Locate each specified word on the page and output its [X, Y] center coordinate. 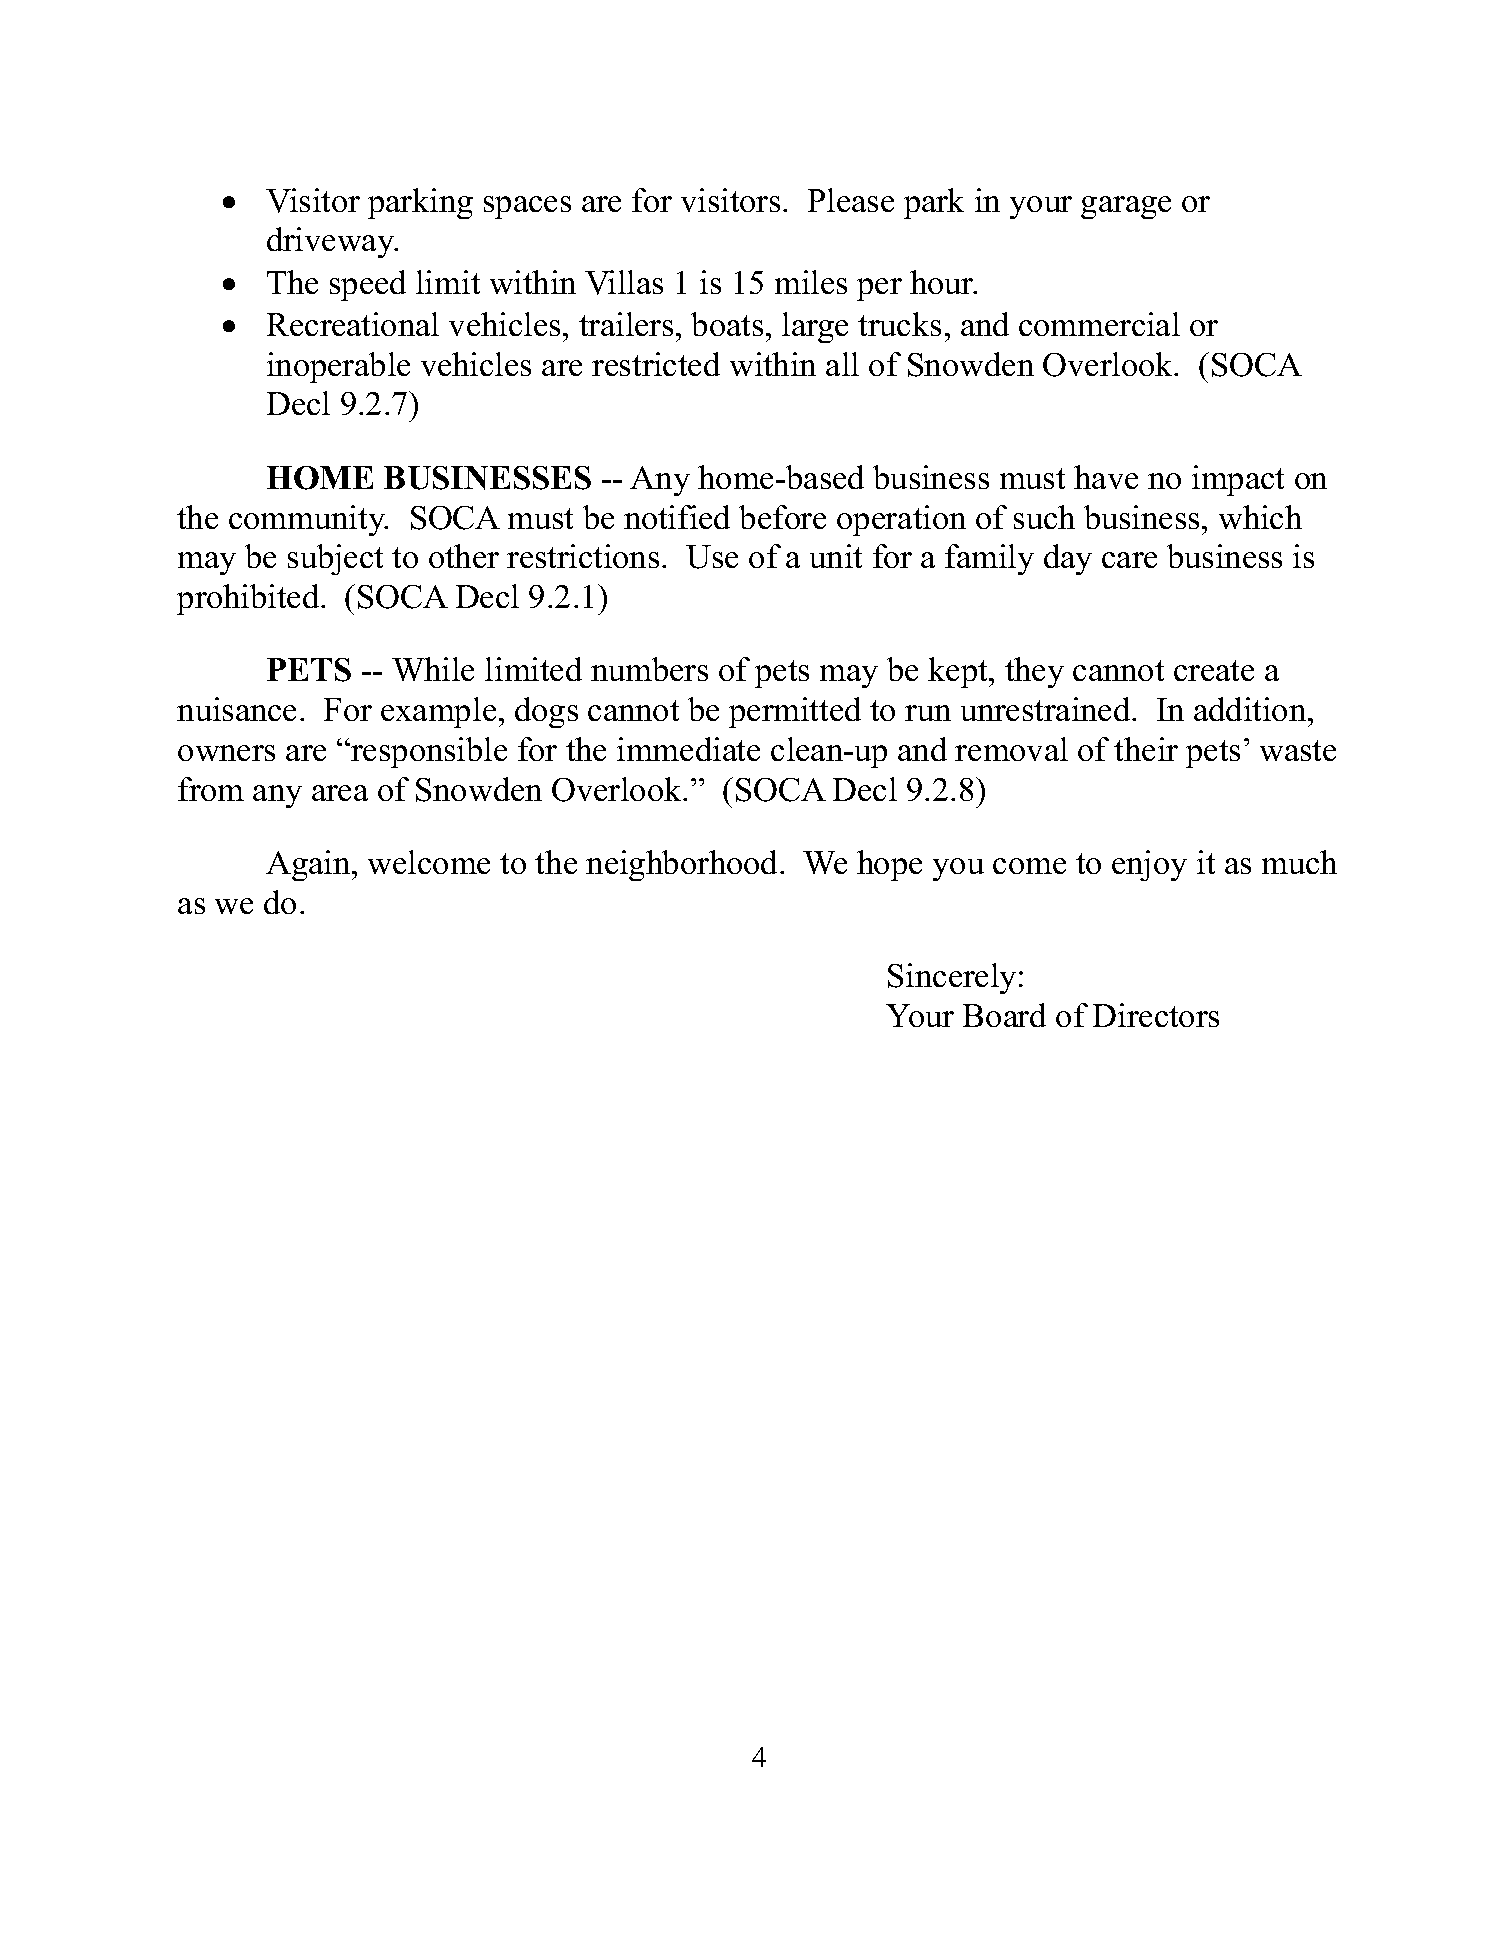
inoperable [338, 367]
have [1106, 477]
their [1146, 749]
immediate [688, 749]
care [1129, 560]
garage [1126, 207]
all [842, 364]
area [340, 793]
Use [712, 557]
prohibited [249, 599]
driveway [332, 242]
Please [851, 200]
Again [309, 865]
